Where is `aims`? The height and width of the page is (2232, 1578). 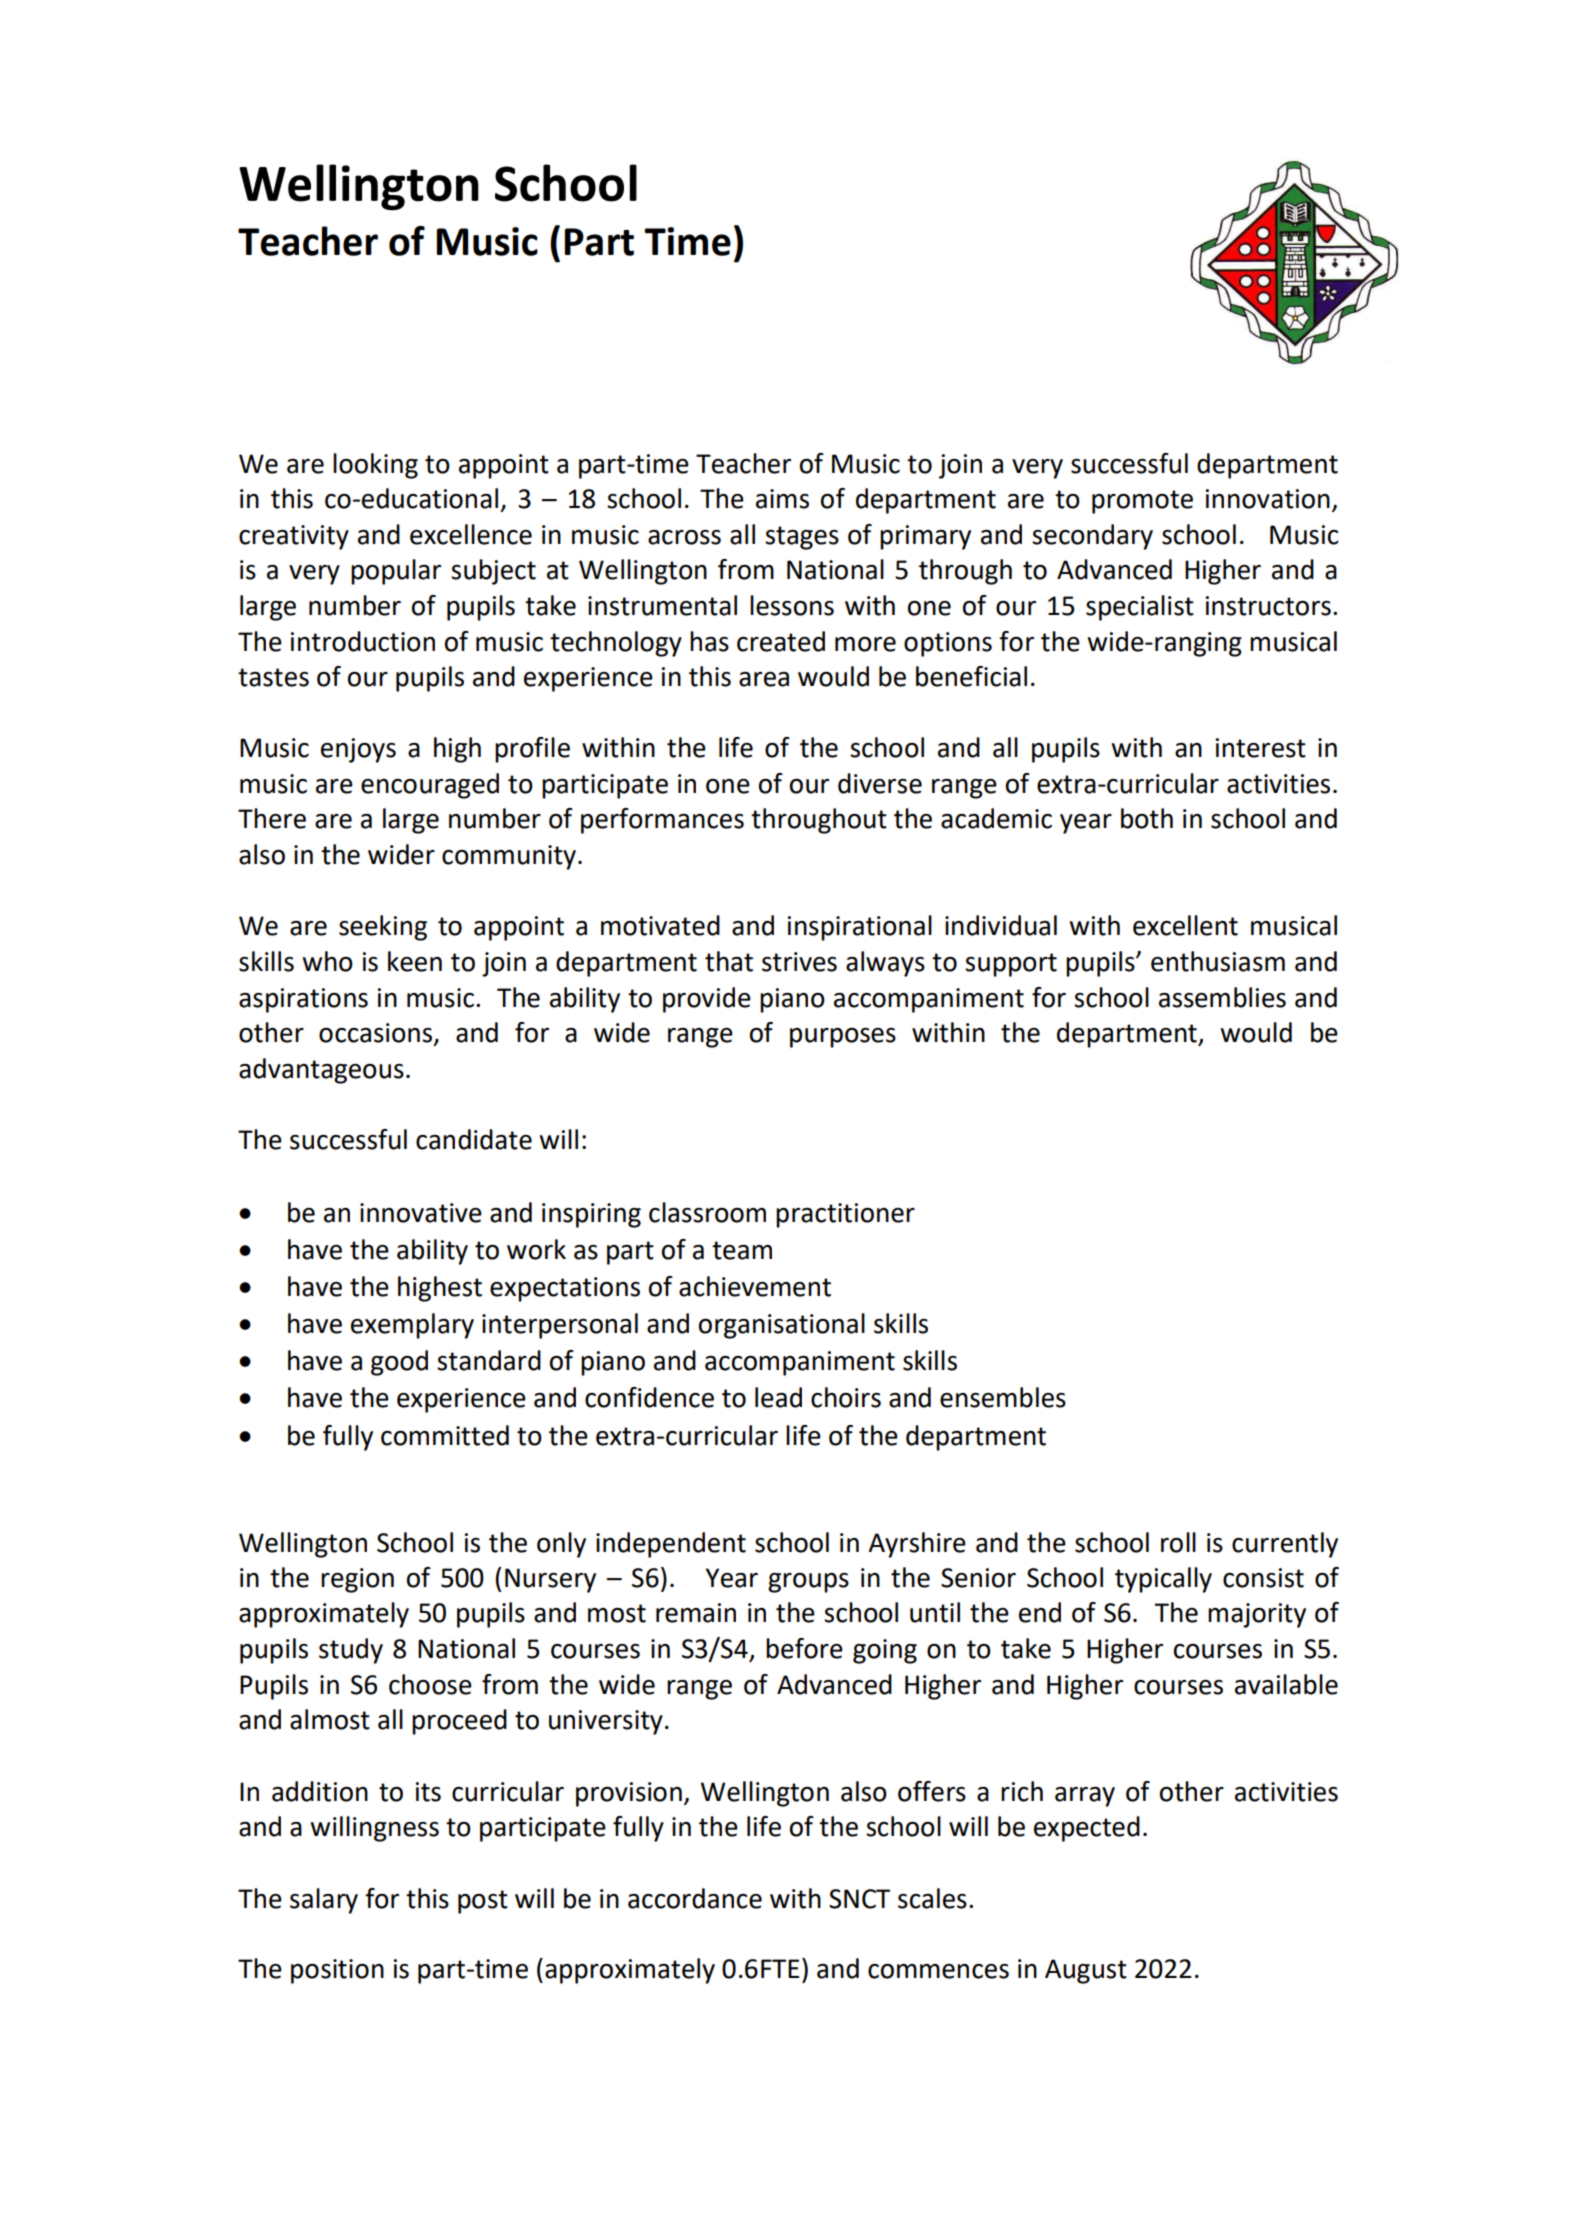 aims is located at coordinates (782, 499).
